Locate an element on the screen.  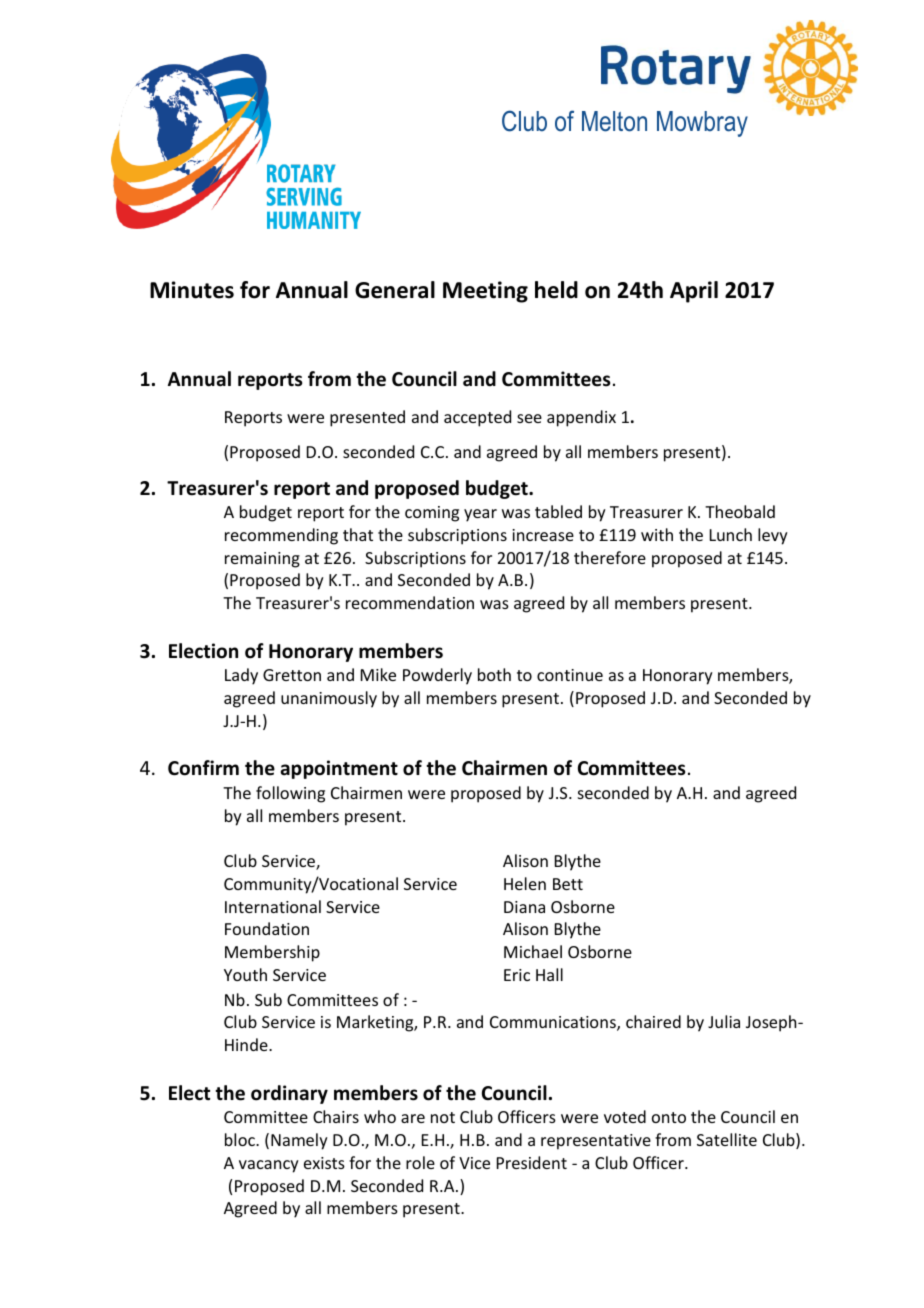
not is located at coordinates (443, 1117).
